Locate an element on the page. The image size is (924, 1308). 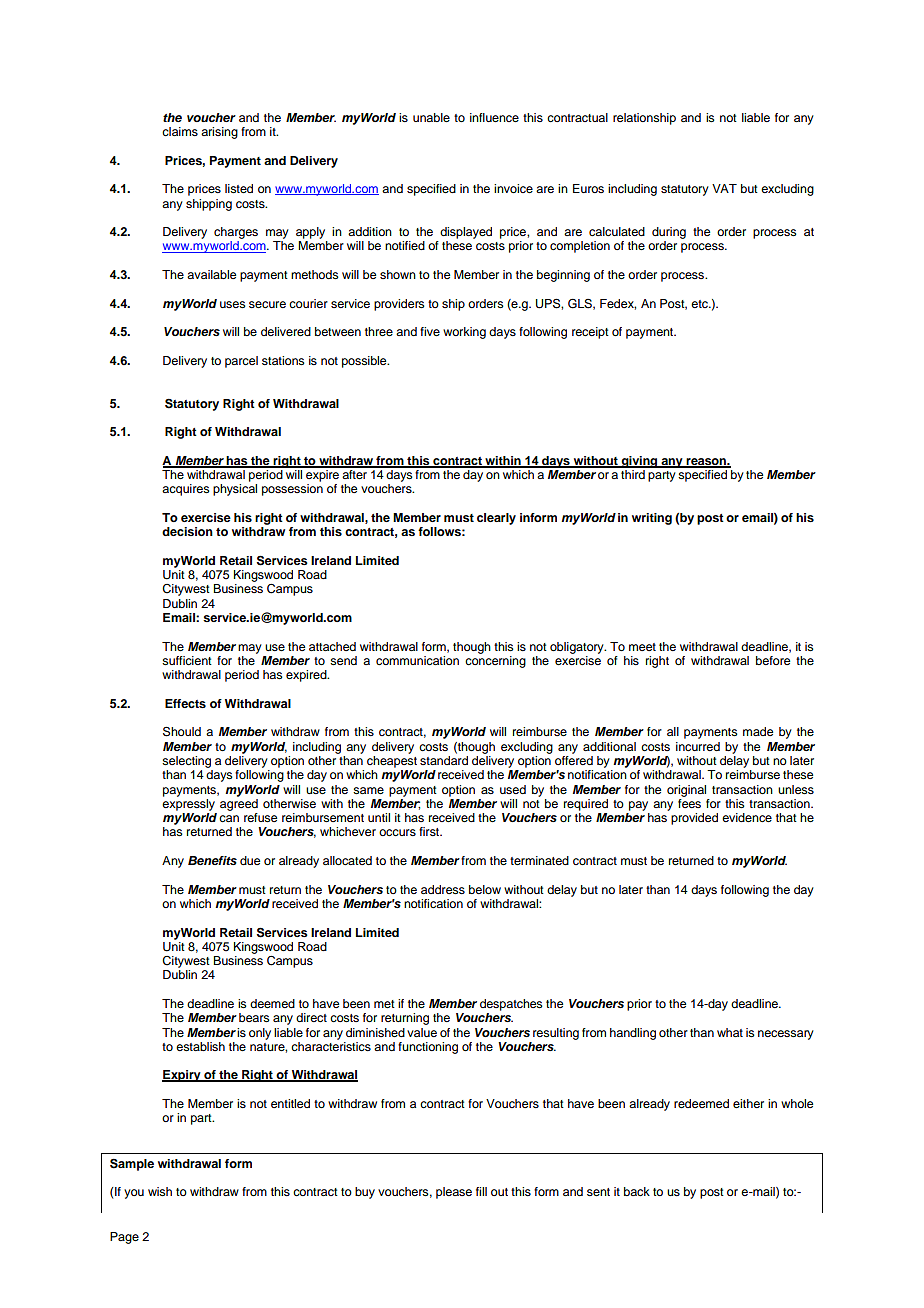
giving is located at coordinates (639, 462).
